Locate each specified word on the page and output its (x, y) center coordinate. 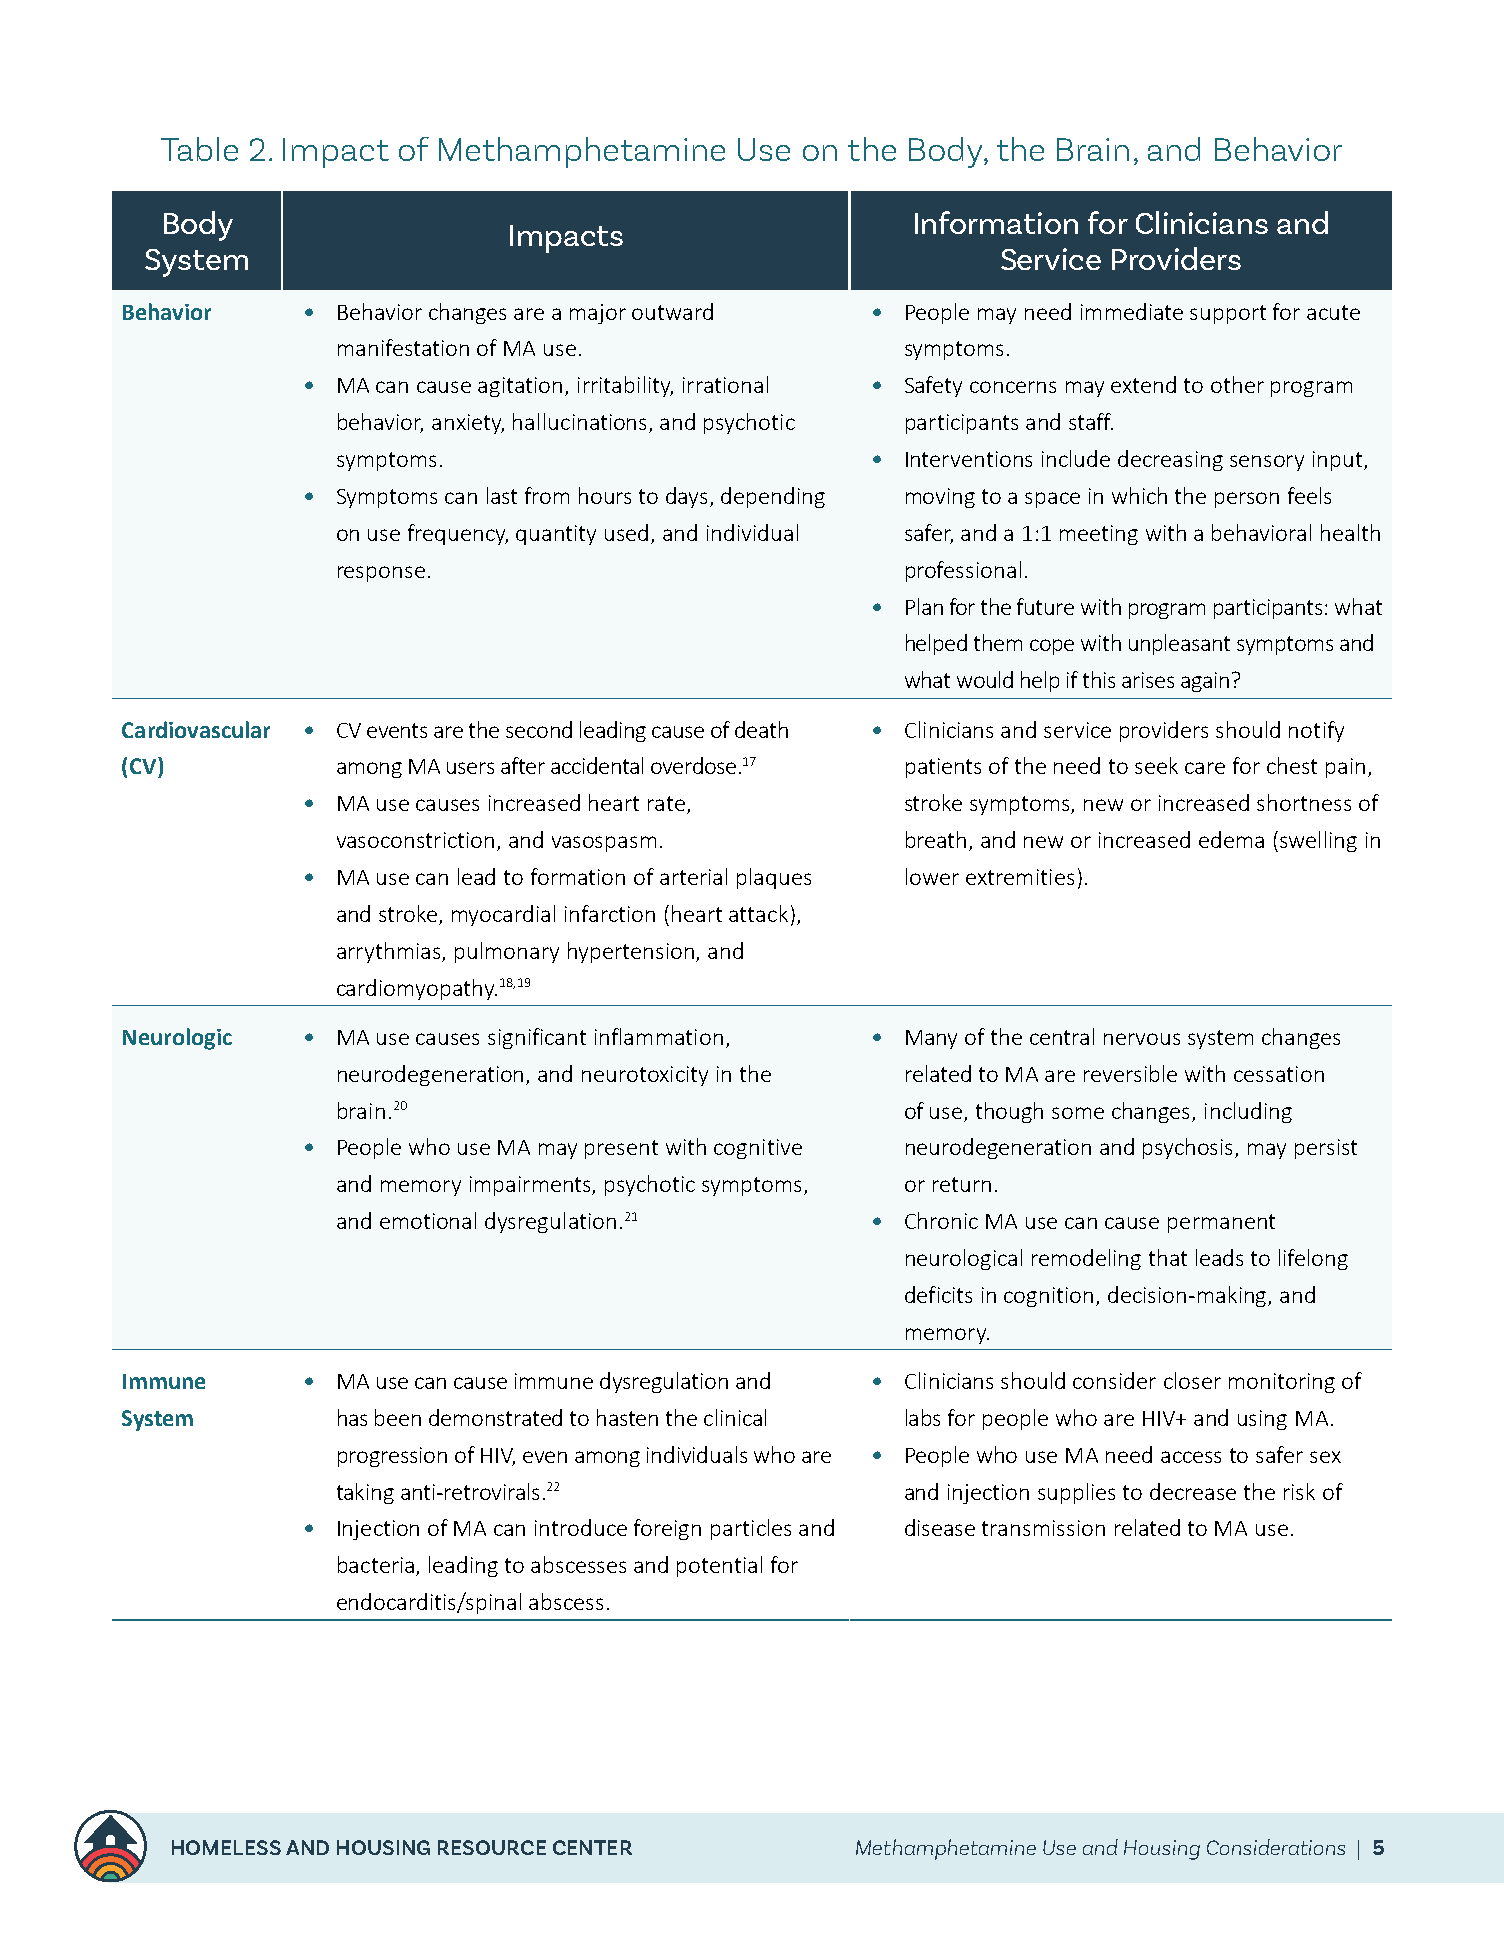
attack (758, 913)
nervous (1142, 1039)
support (1228, 314)
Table (199, 149)
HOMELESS (226, 1847)
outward (672, 311)
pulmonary (507, 952)
